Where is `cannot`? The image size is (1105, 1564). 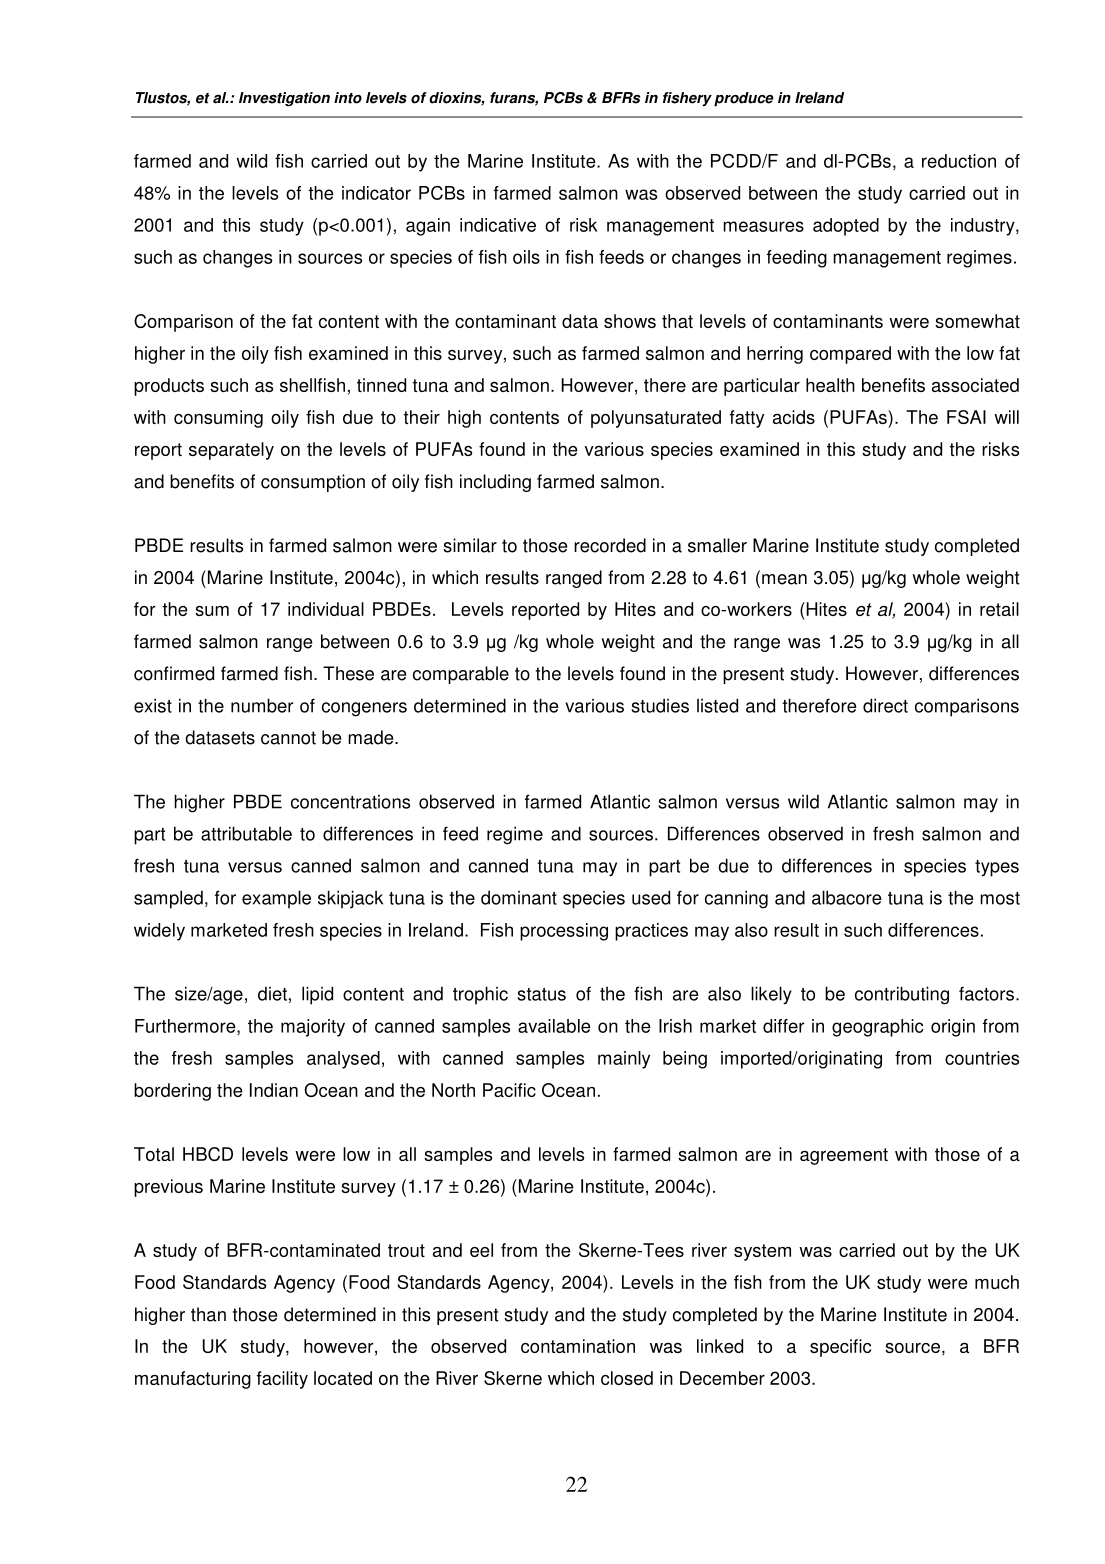
cannot is located at coordinates (288, 738).
